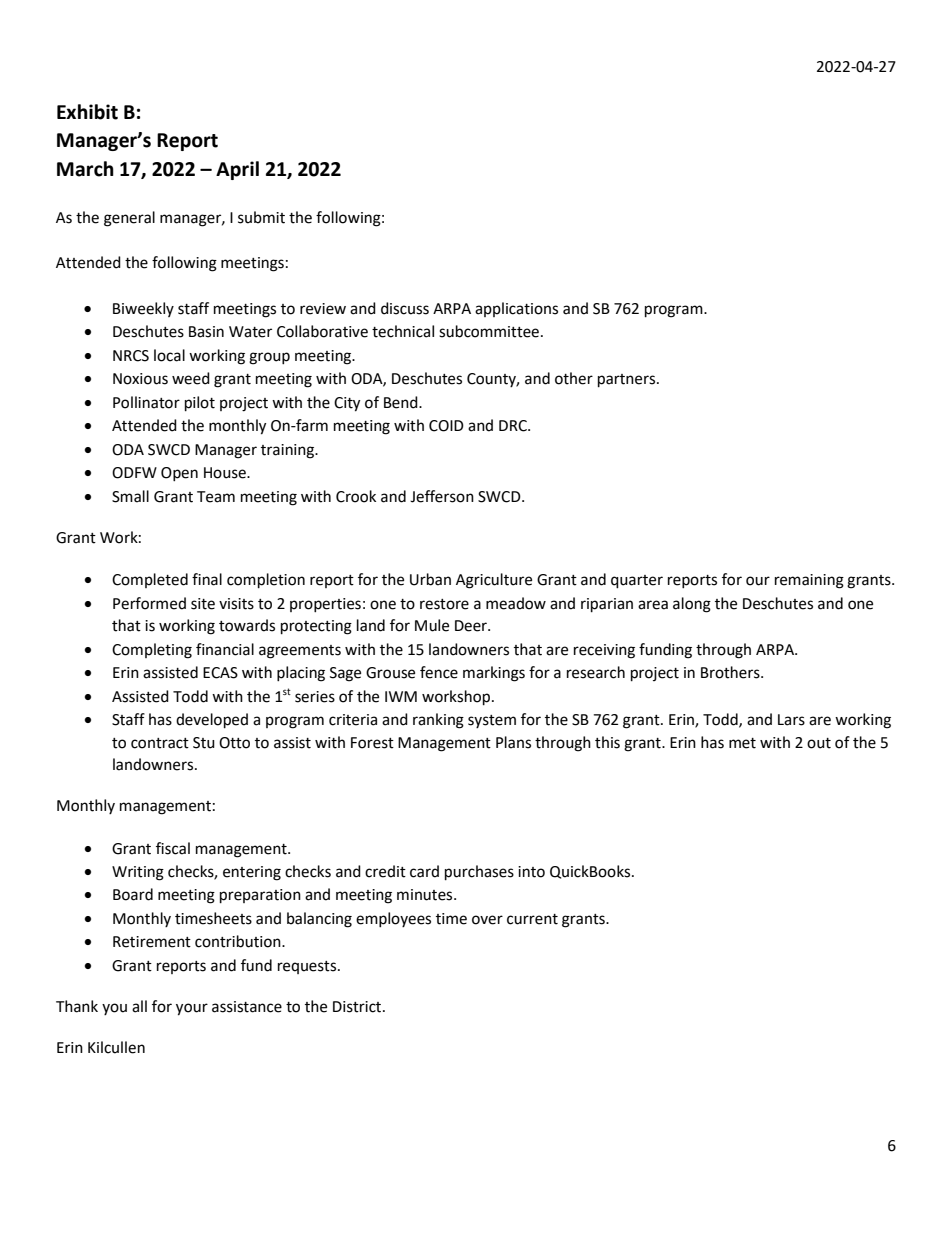 This page has height=1233, width=952. What do you see at coordinates (742, 743) in the page?
I see `met` at bounding box center [742, 743].
